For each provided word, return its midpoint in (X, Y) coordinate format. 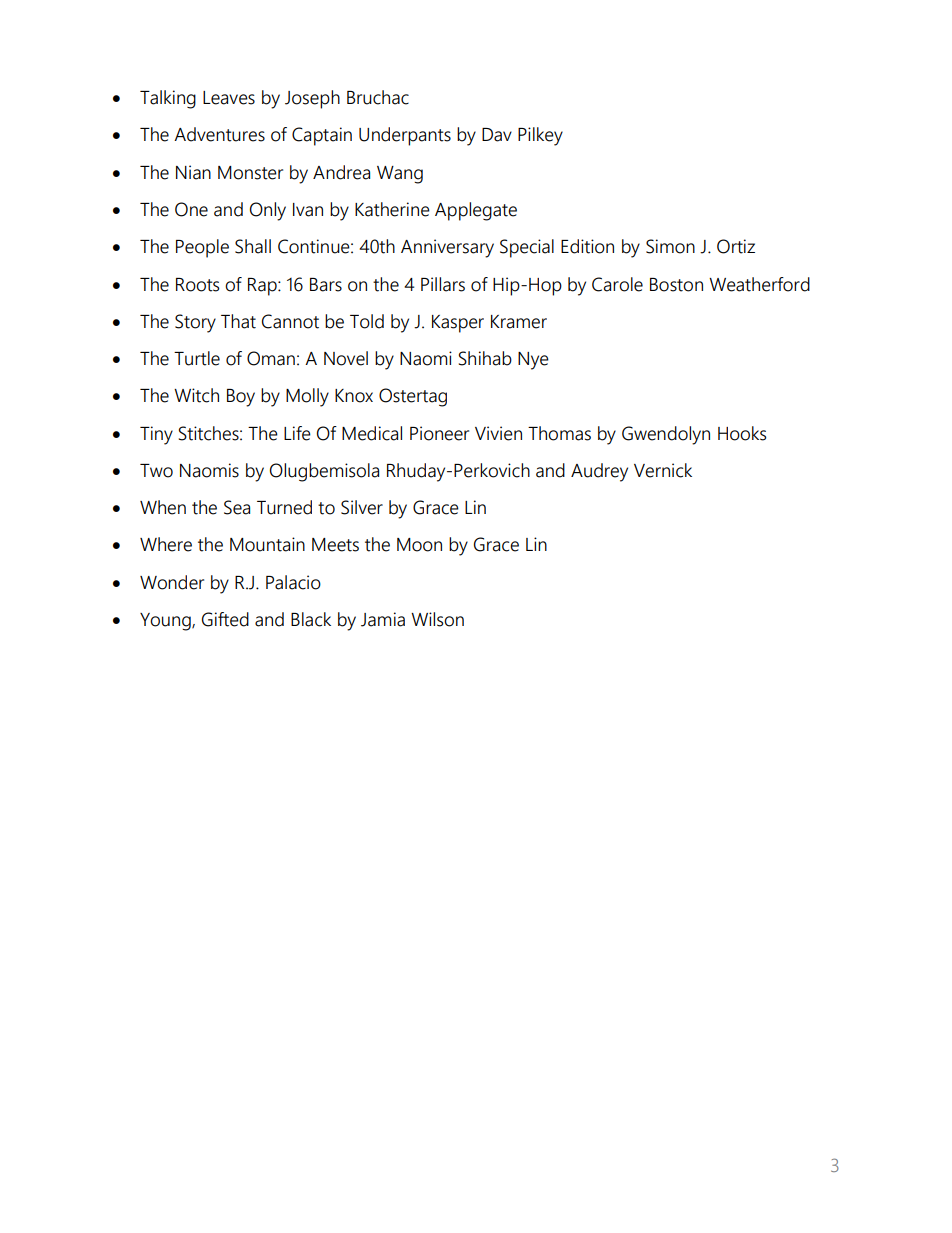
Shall (253, 246)
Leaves (229, 98)
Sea (237, 507)
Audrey (599, 472)
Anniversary (447, 248)
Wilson (437, 619)
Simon (670, 246)
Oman (271, 358)
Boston (676, 285)
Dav (497, 135)
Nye (533, 361)
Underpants (405, 136)
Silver (362, 507)
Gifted (225, 619)
